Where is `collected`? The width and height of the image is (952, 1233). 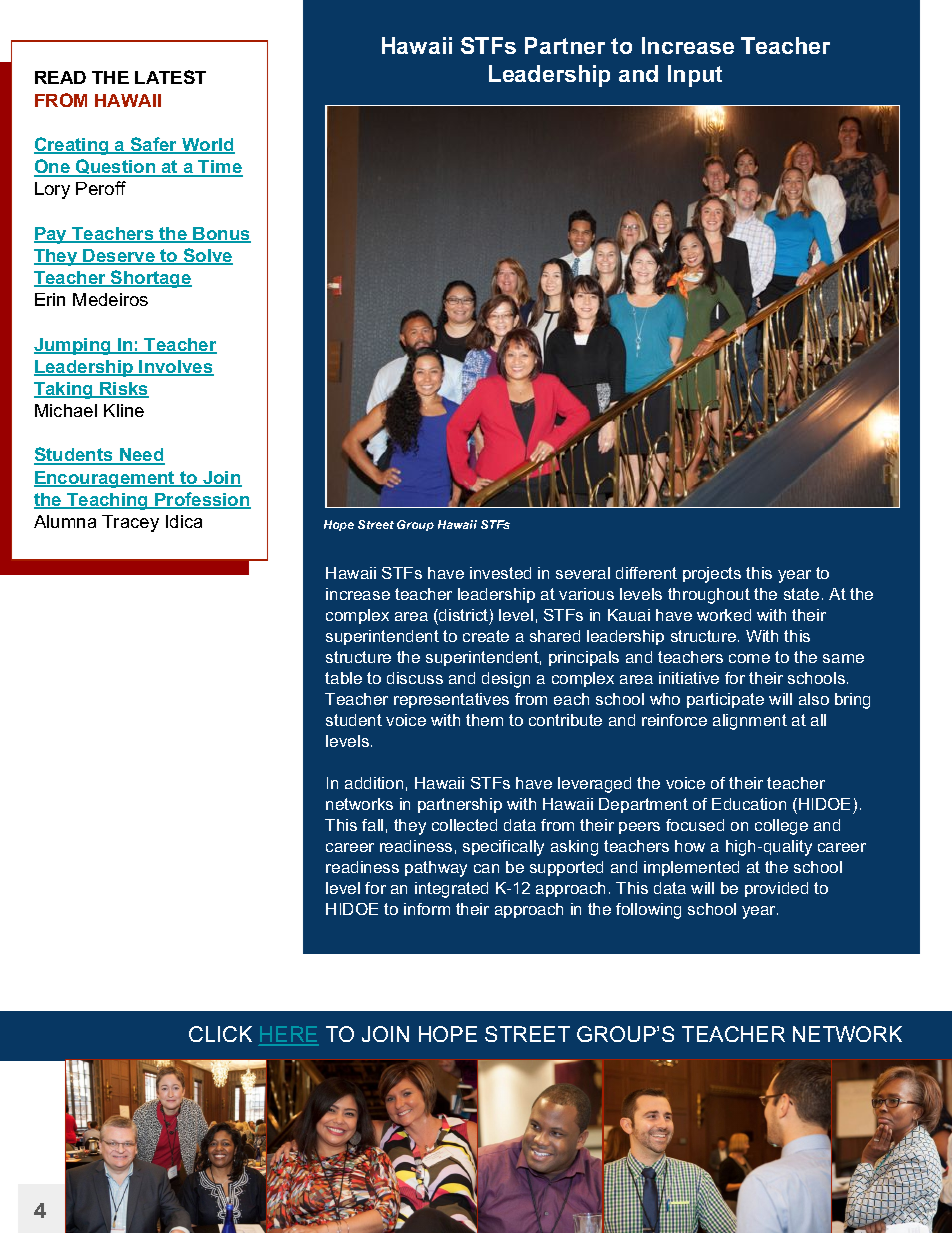
collected is located at coordinates (464, 825).
